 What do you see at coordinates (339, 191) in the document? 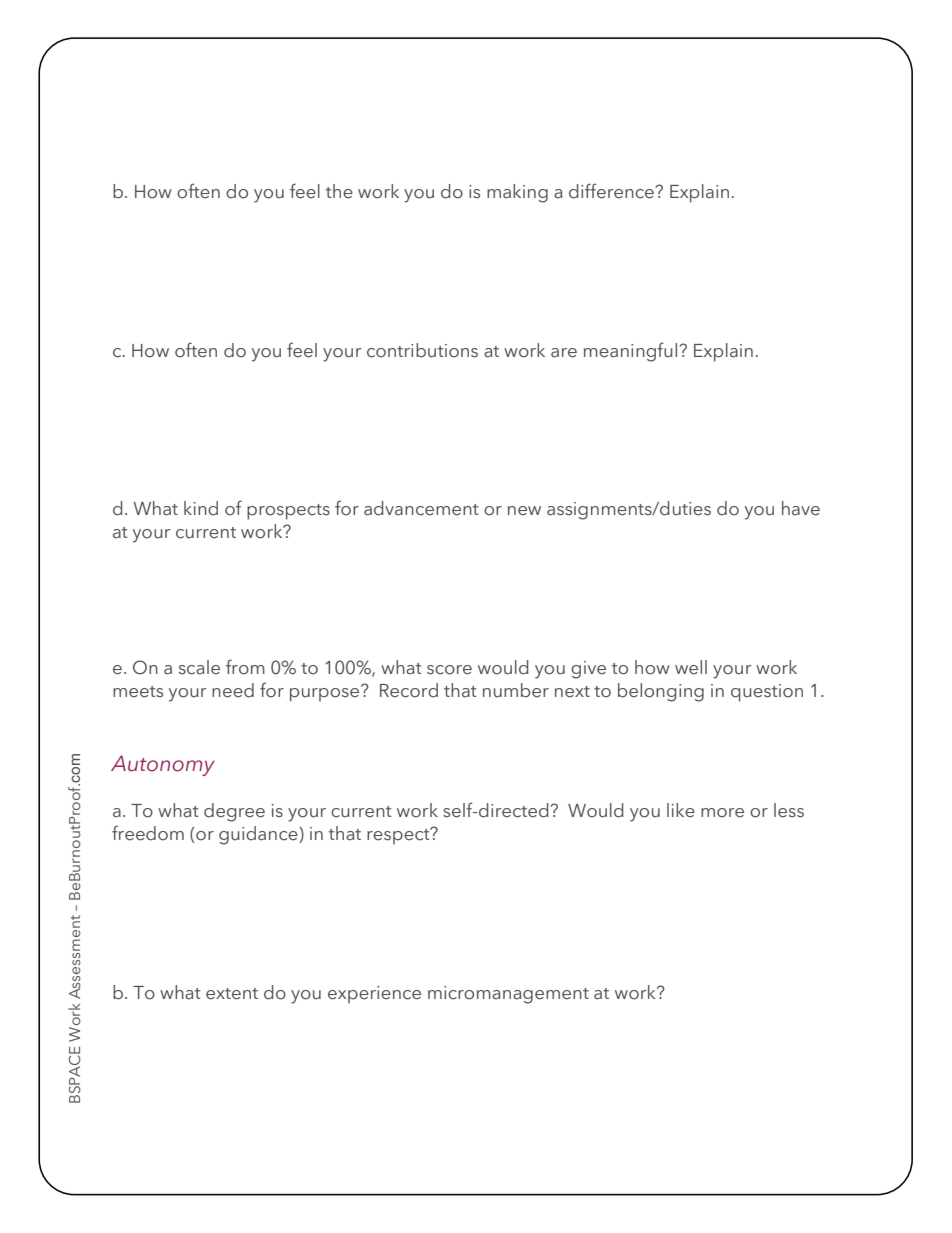
I see `the` at bounding box center [339, 191].
